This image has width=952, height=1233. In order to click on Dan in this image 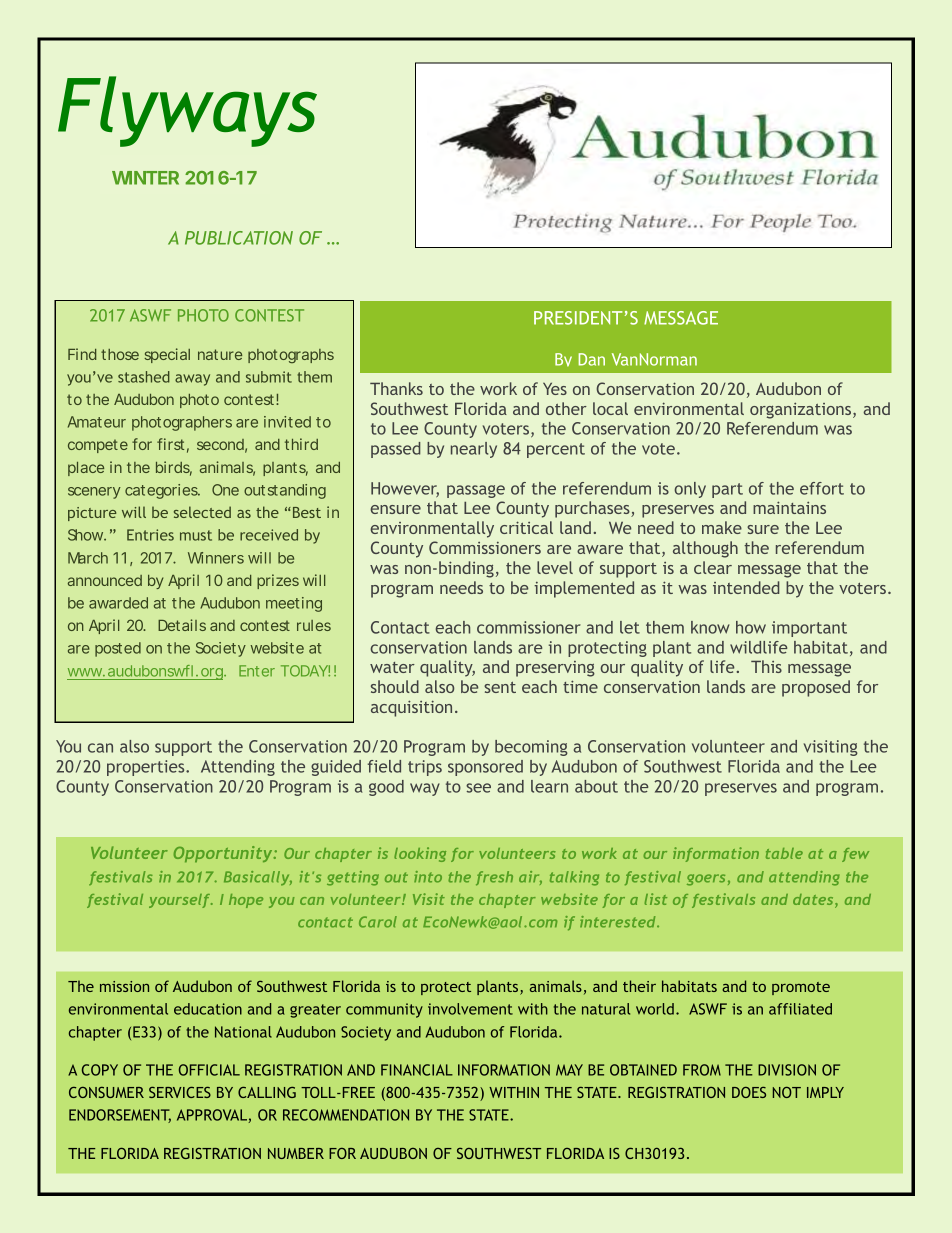, I will do `click(592, 359)`.
